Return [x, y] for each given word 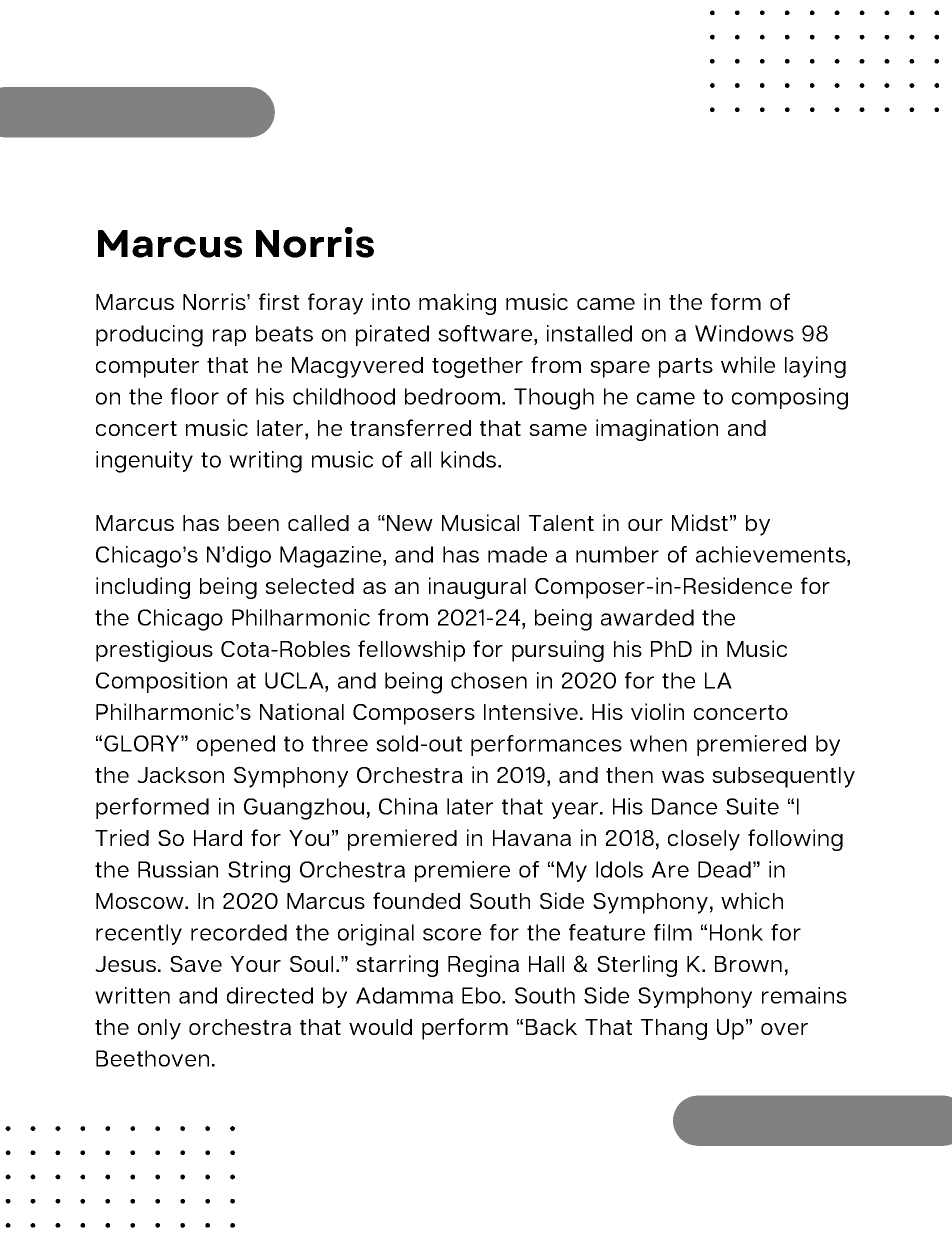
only [159, 1029]
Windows [744, 333]
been [253, 523]
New [410, 523]
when [658, 743]
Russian [178, 869]
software [485, 333]
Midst [700, 522]
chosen [489, 680]
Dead [724, 869]
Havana [532, 838]
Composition [161, 682]
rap [229, 337]
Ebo [482, 995]
